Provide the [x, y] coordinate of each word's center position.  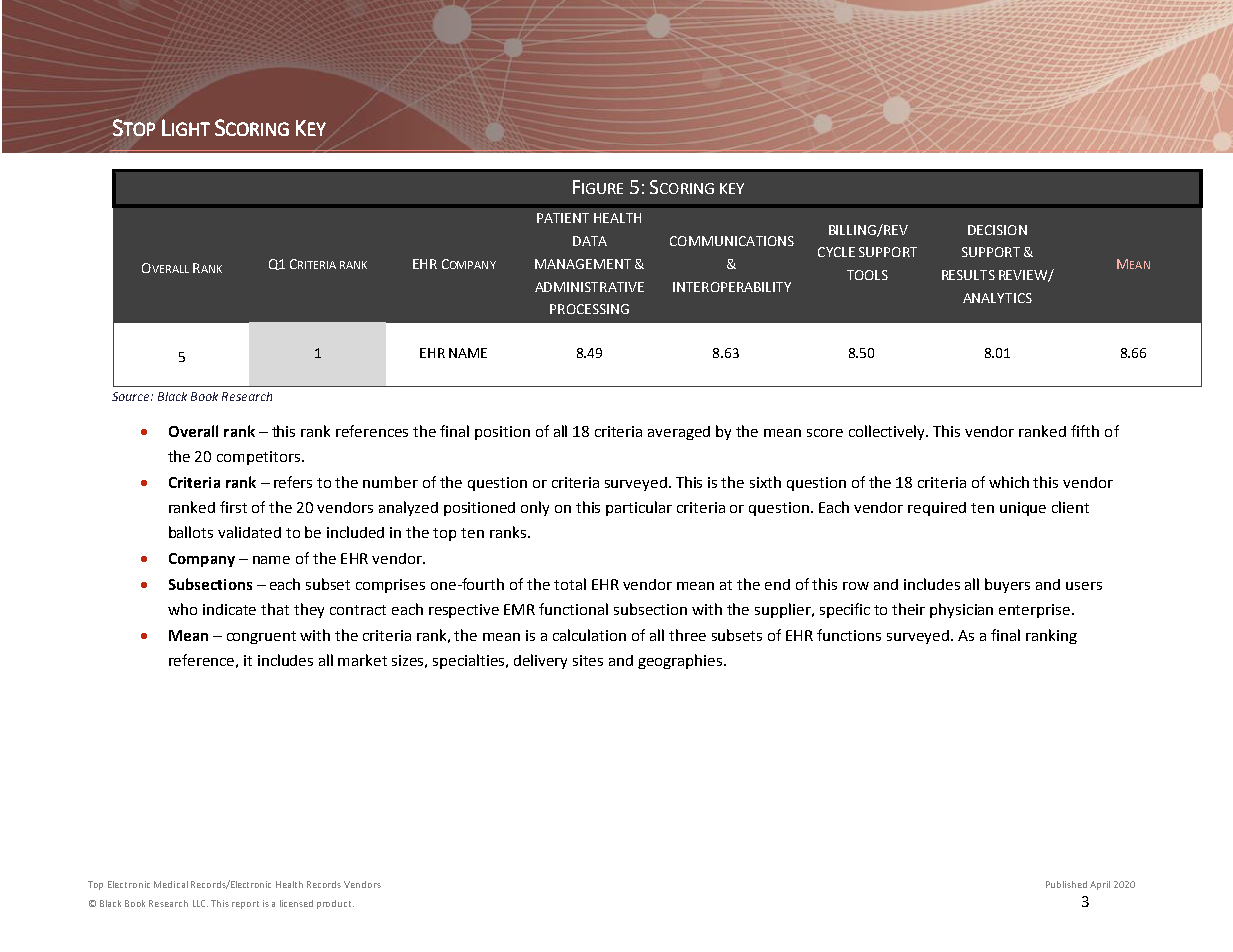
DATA [590, 241]
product [335, 904]
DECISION [997, 230]
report [245, 905]
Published [1066, 884]
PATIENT [563, 218]
